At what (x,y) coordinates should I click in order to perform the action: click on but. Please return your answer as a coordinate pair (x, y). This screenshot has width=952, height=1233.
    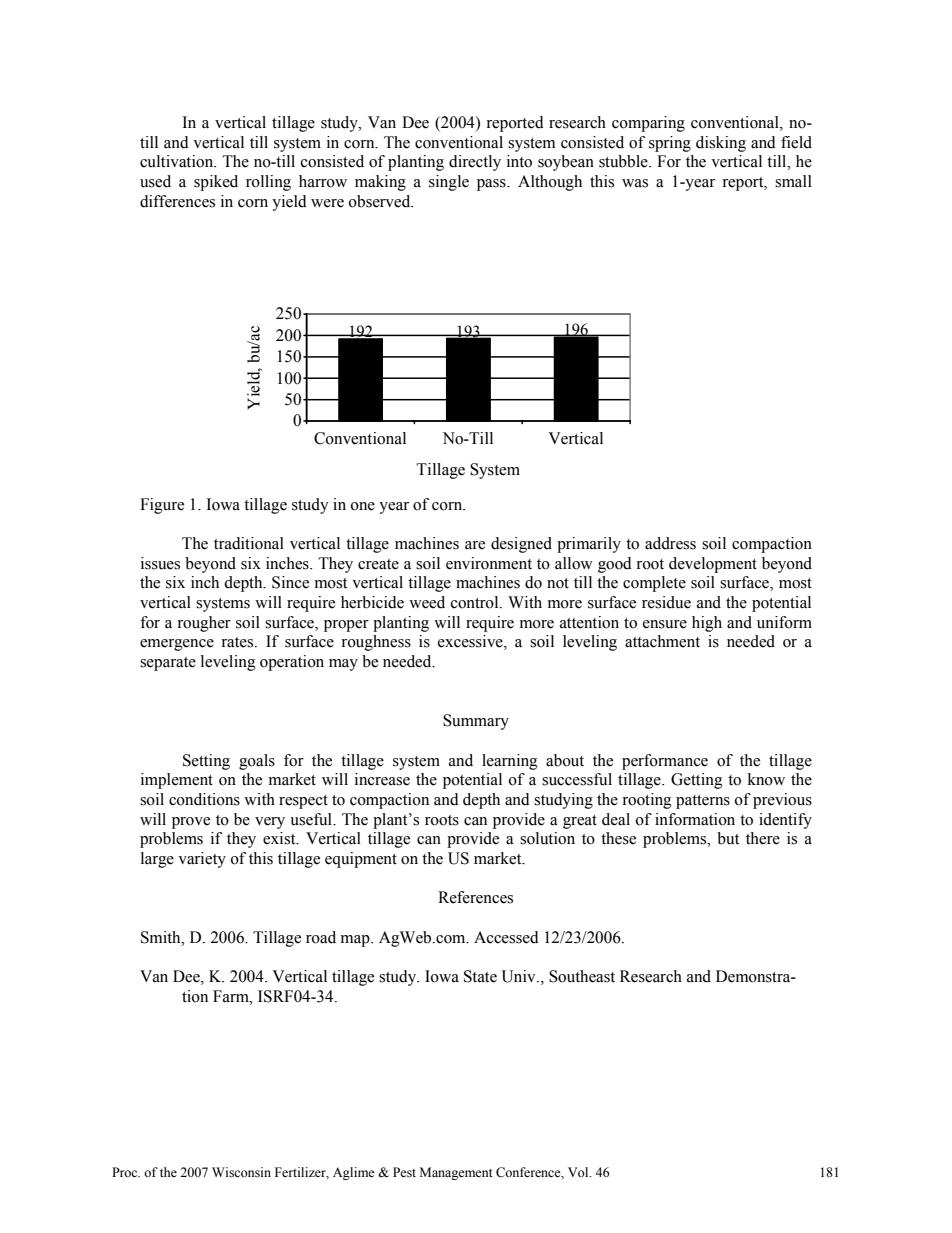
    Looking at the image, I should click on (728, 838).
